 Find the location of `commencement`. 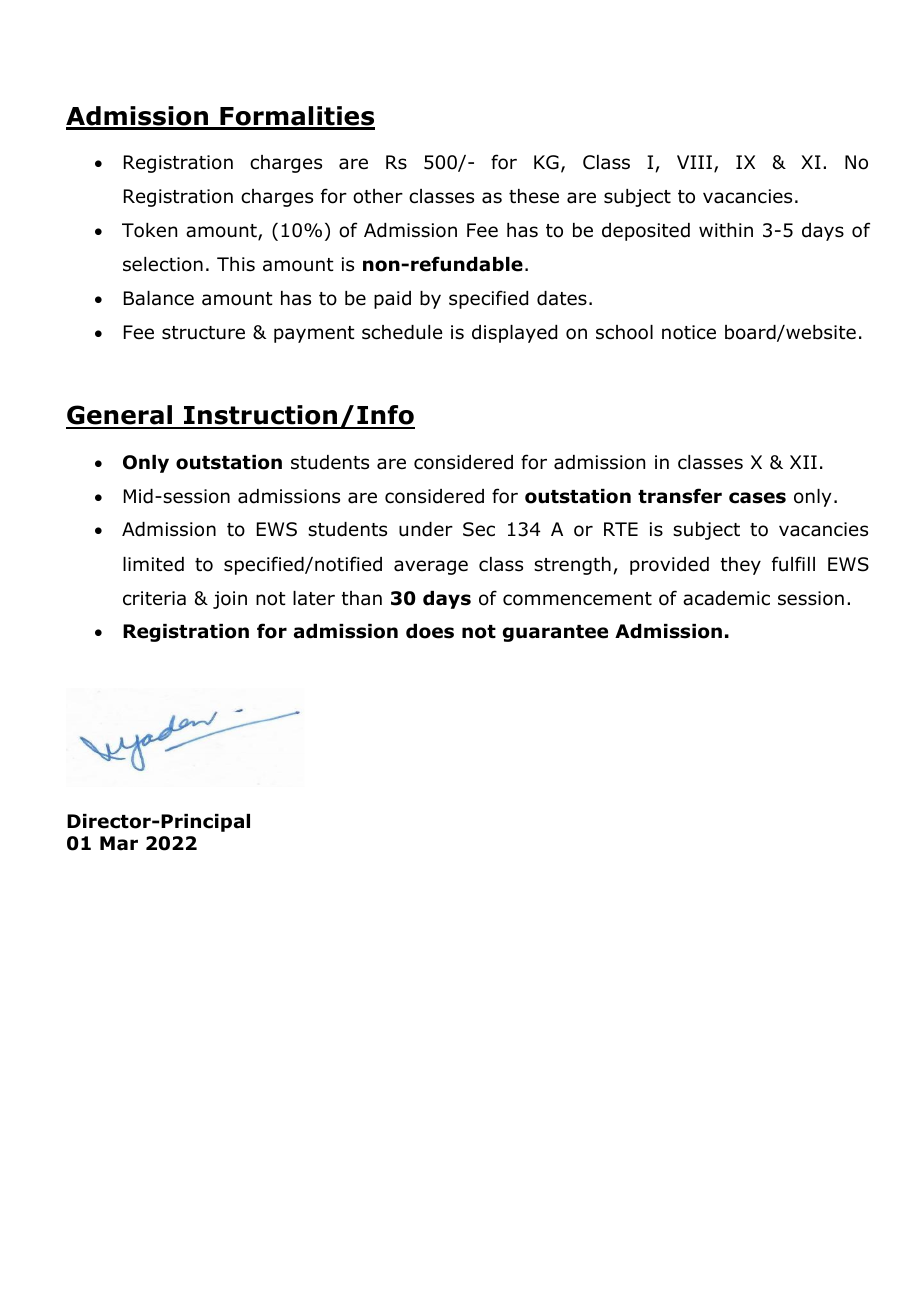

commencement is located at coordinates (577, 599).
